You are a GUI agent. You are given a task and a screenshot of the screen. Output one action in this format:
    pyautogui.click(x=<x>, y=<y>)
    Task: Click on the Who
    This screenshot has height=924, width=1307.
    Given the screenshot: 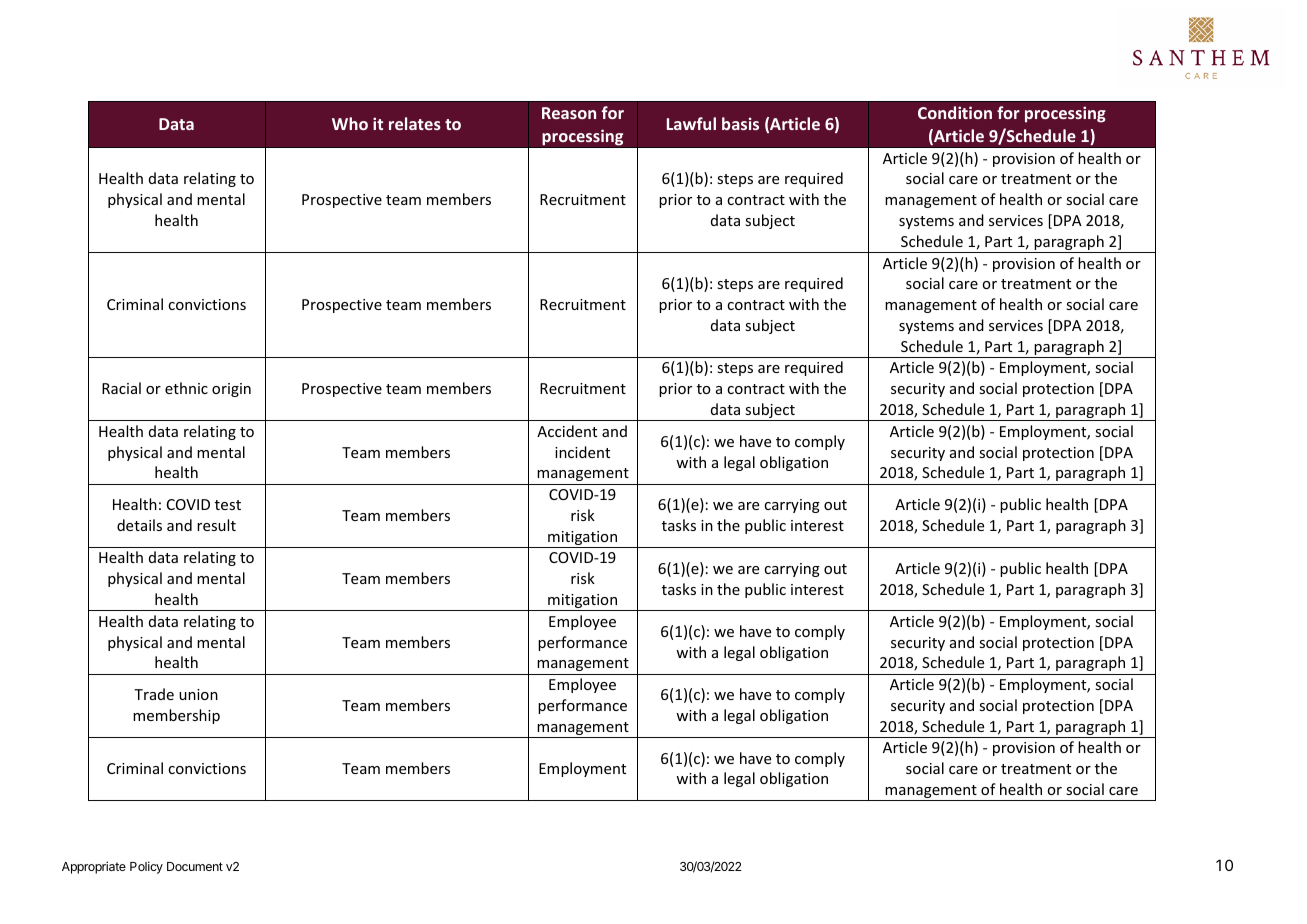 What is the action you would take?
    pyautogui.click(x=350, y=123)
